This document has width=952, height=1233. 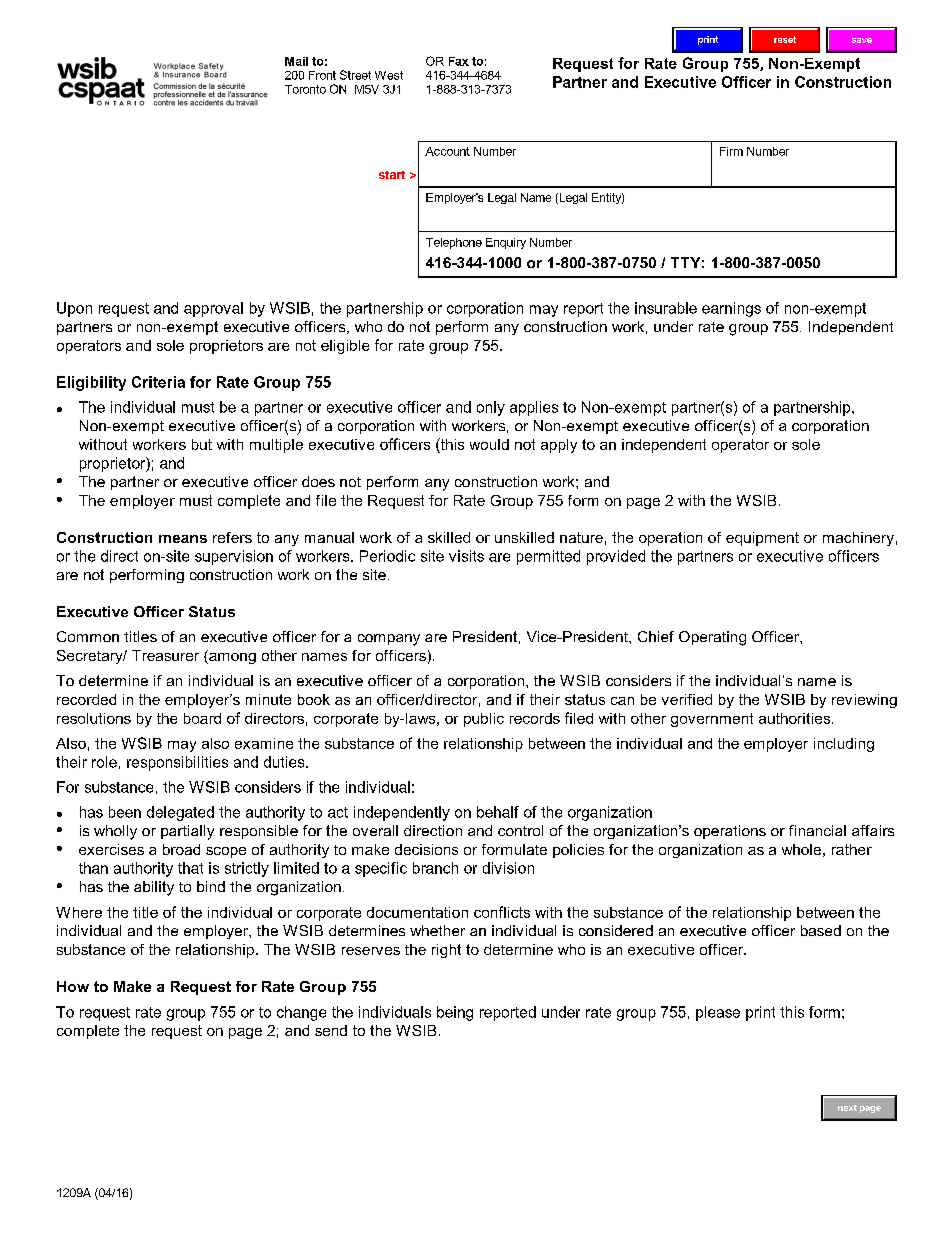 What do you see at coordinates (389, 640) in the document?
I see `company` at bounding box center [389, 640].
